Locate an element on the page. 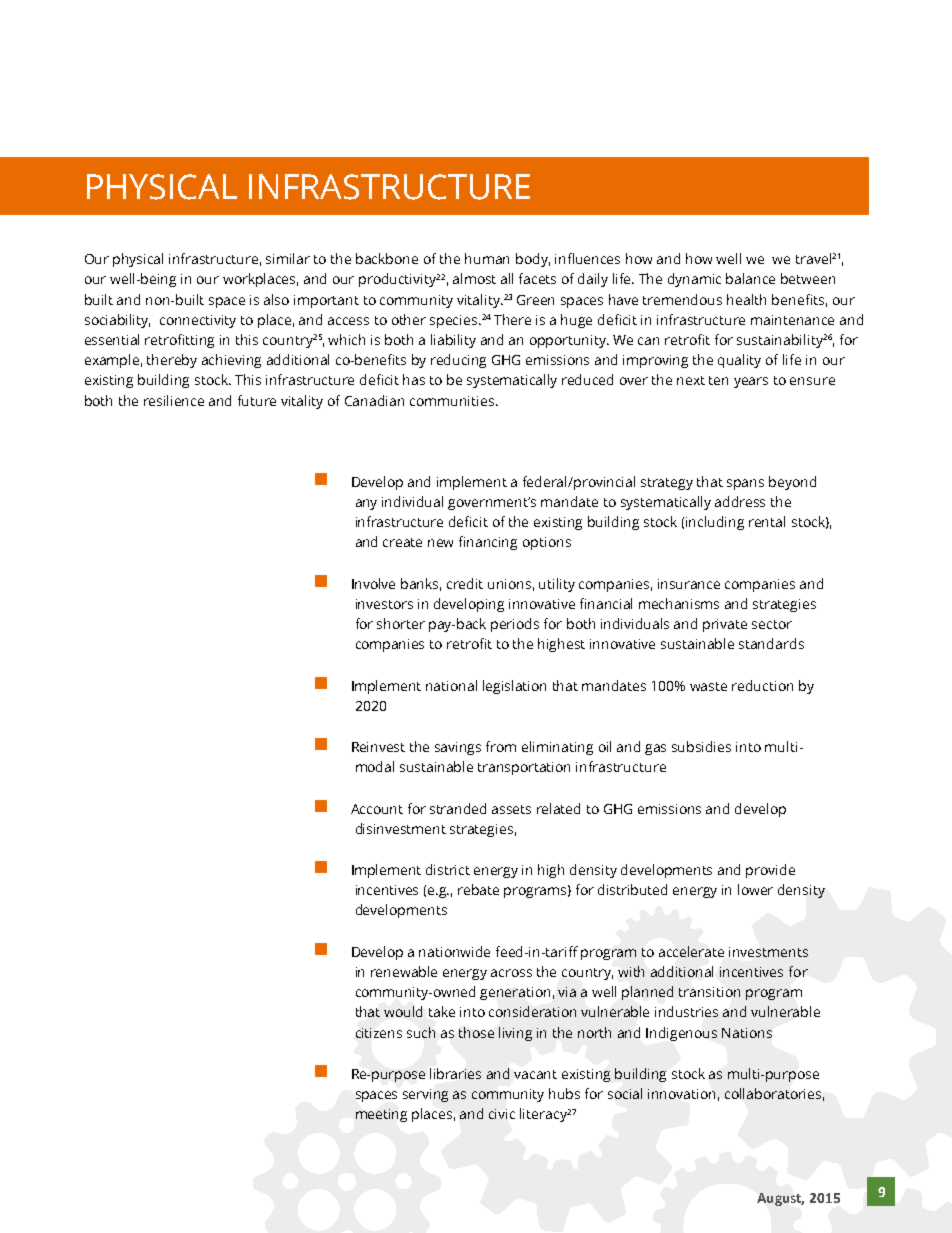 The image size is (952, 1233). waste is located at coordinates (708, 686).
